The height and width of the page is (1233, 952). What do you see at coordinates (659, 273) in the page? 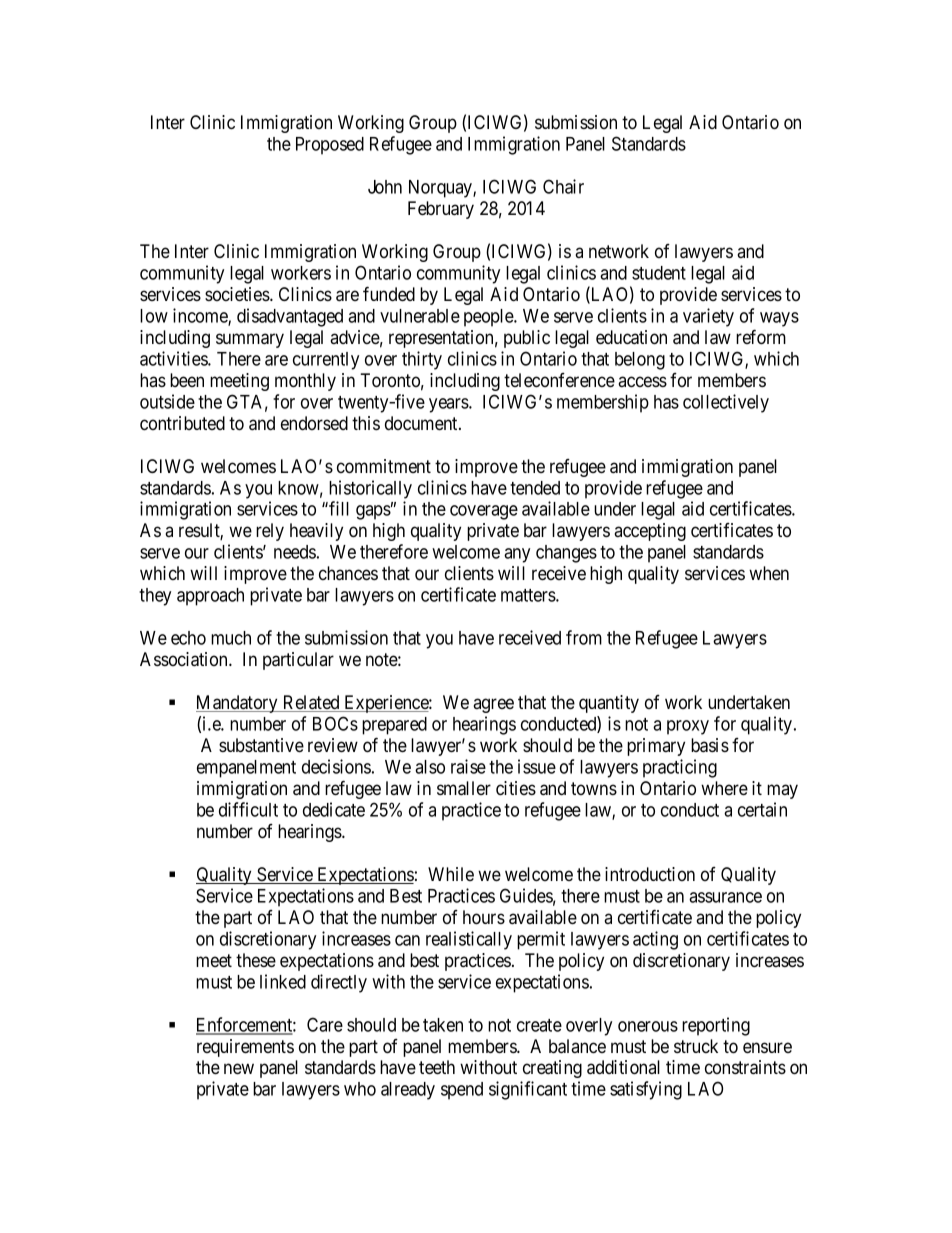
I see `student` at bounding box center [659, 273].
